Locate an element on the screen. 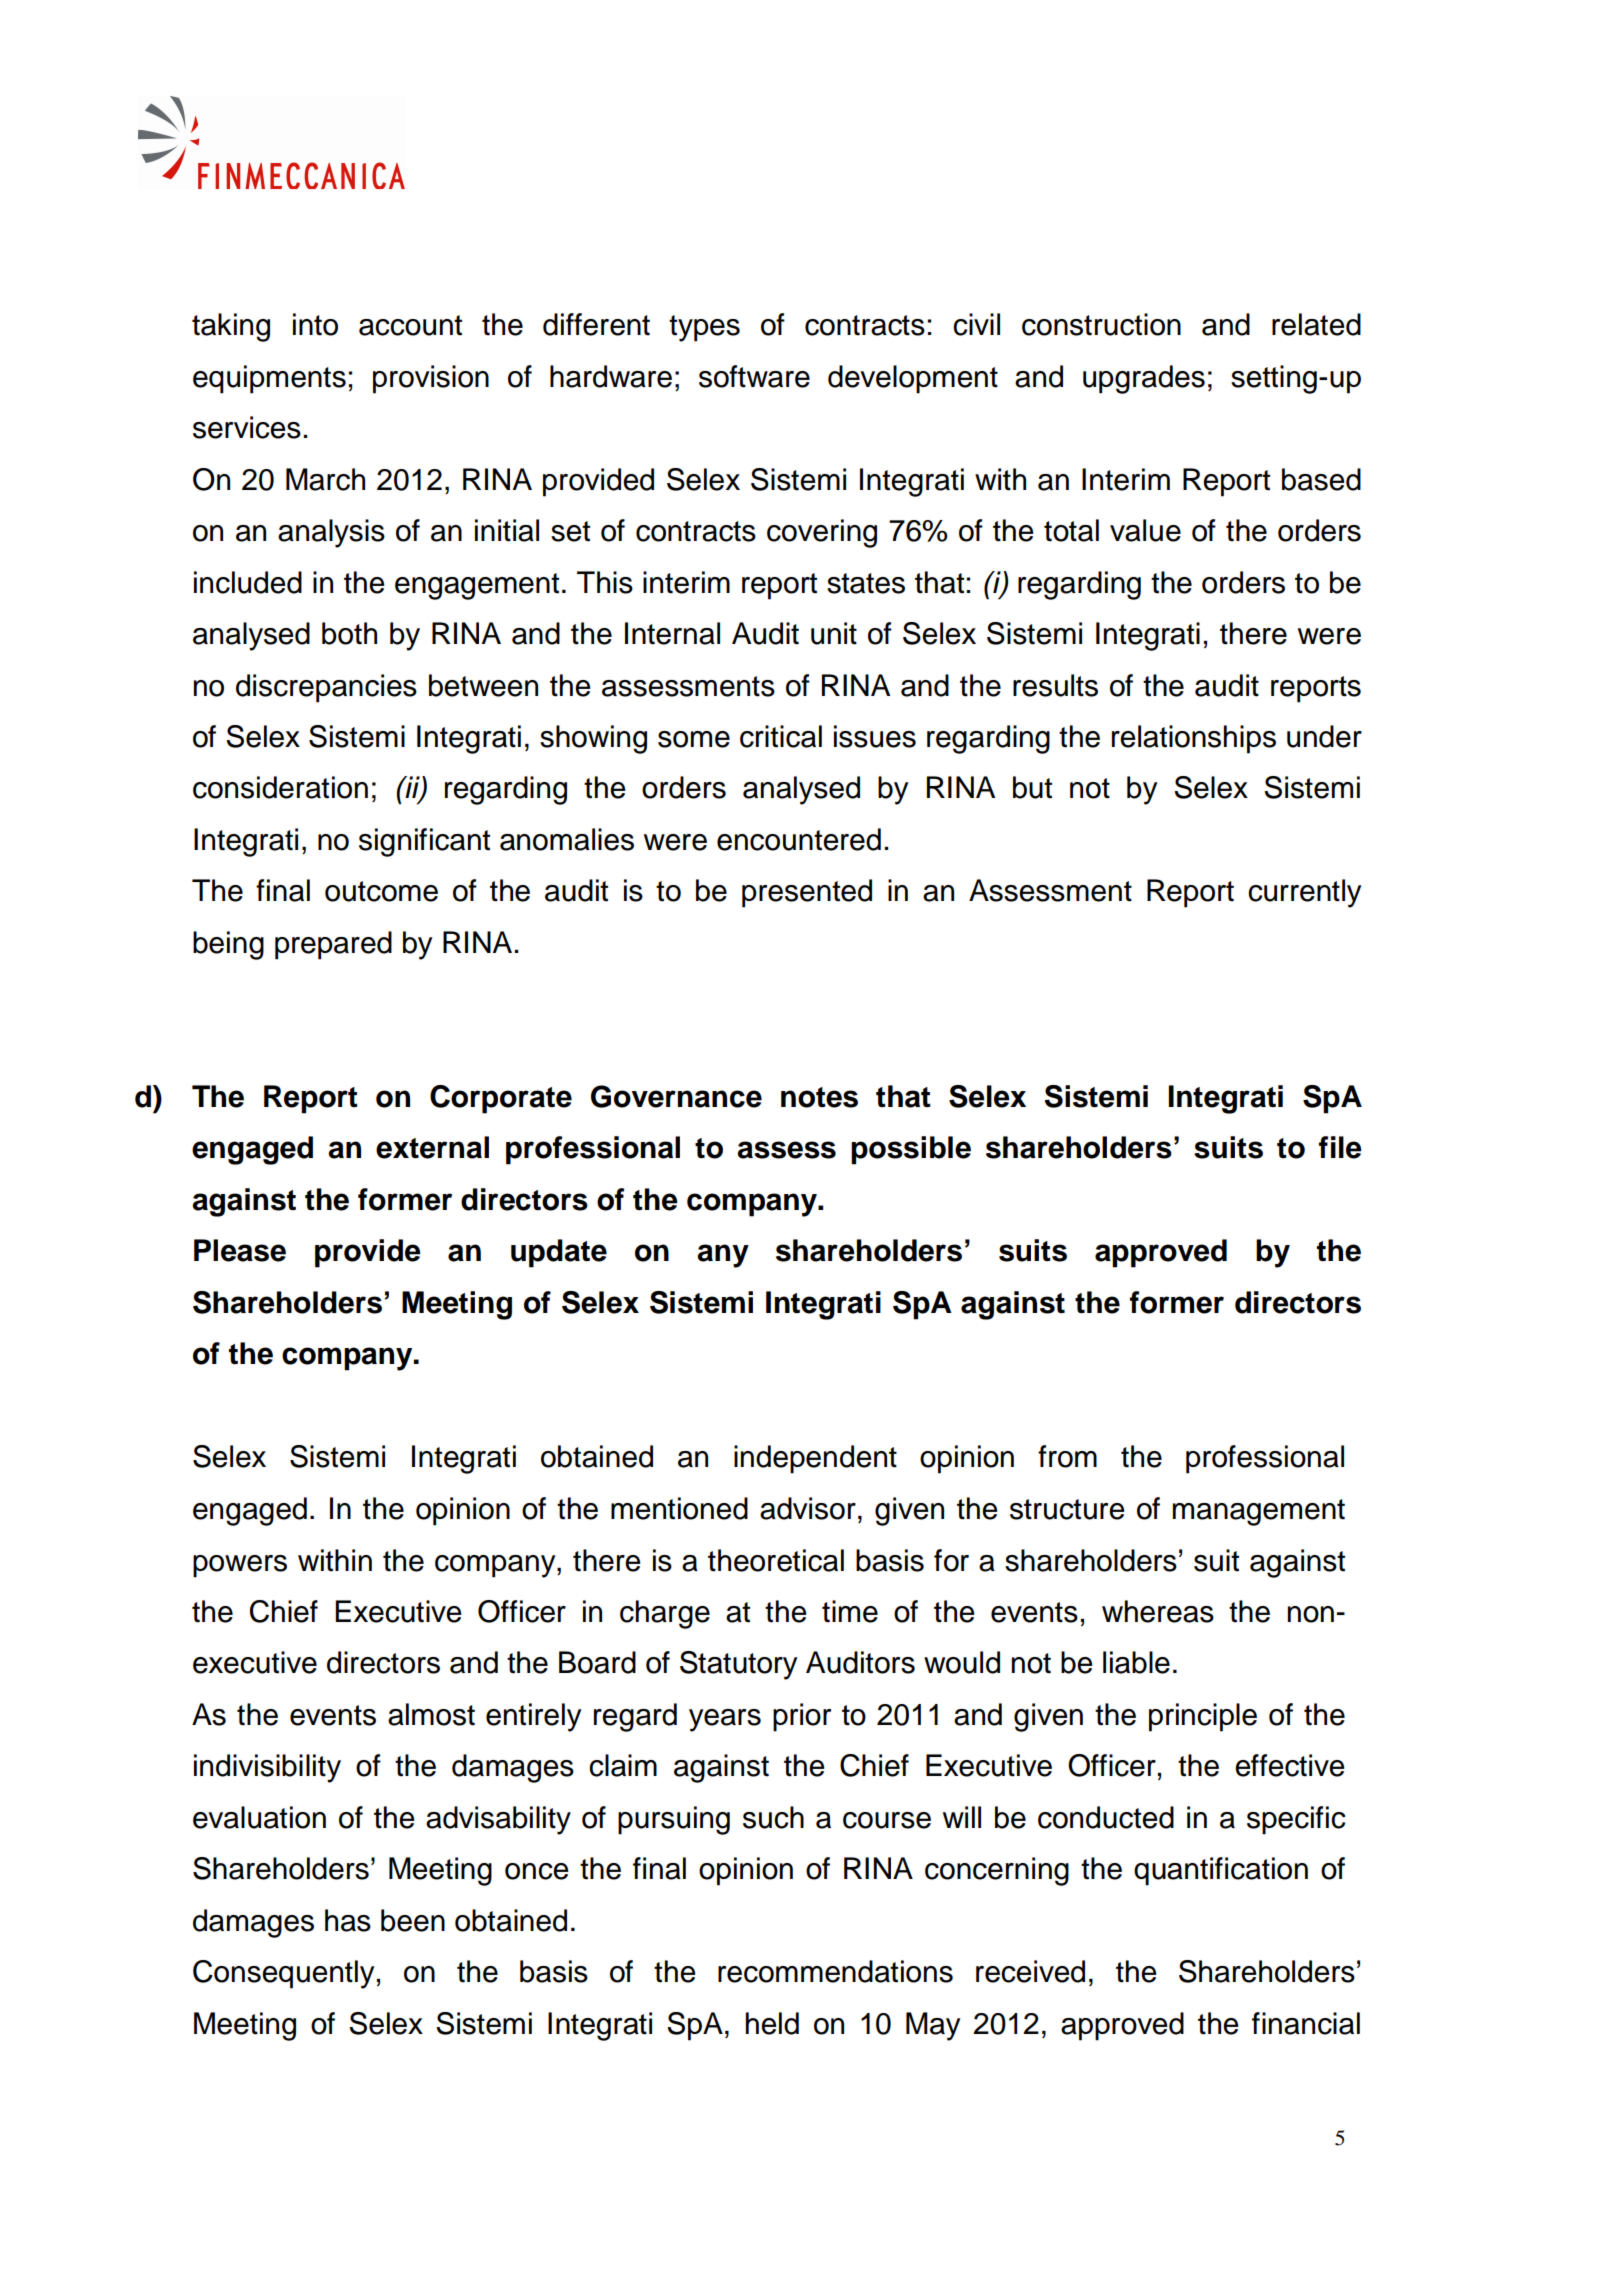 Image resolution: width=1614 pixels, height=2284 pixels. recommendations is located at coordinates (835, 1971).
